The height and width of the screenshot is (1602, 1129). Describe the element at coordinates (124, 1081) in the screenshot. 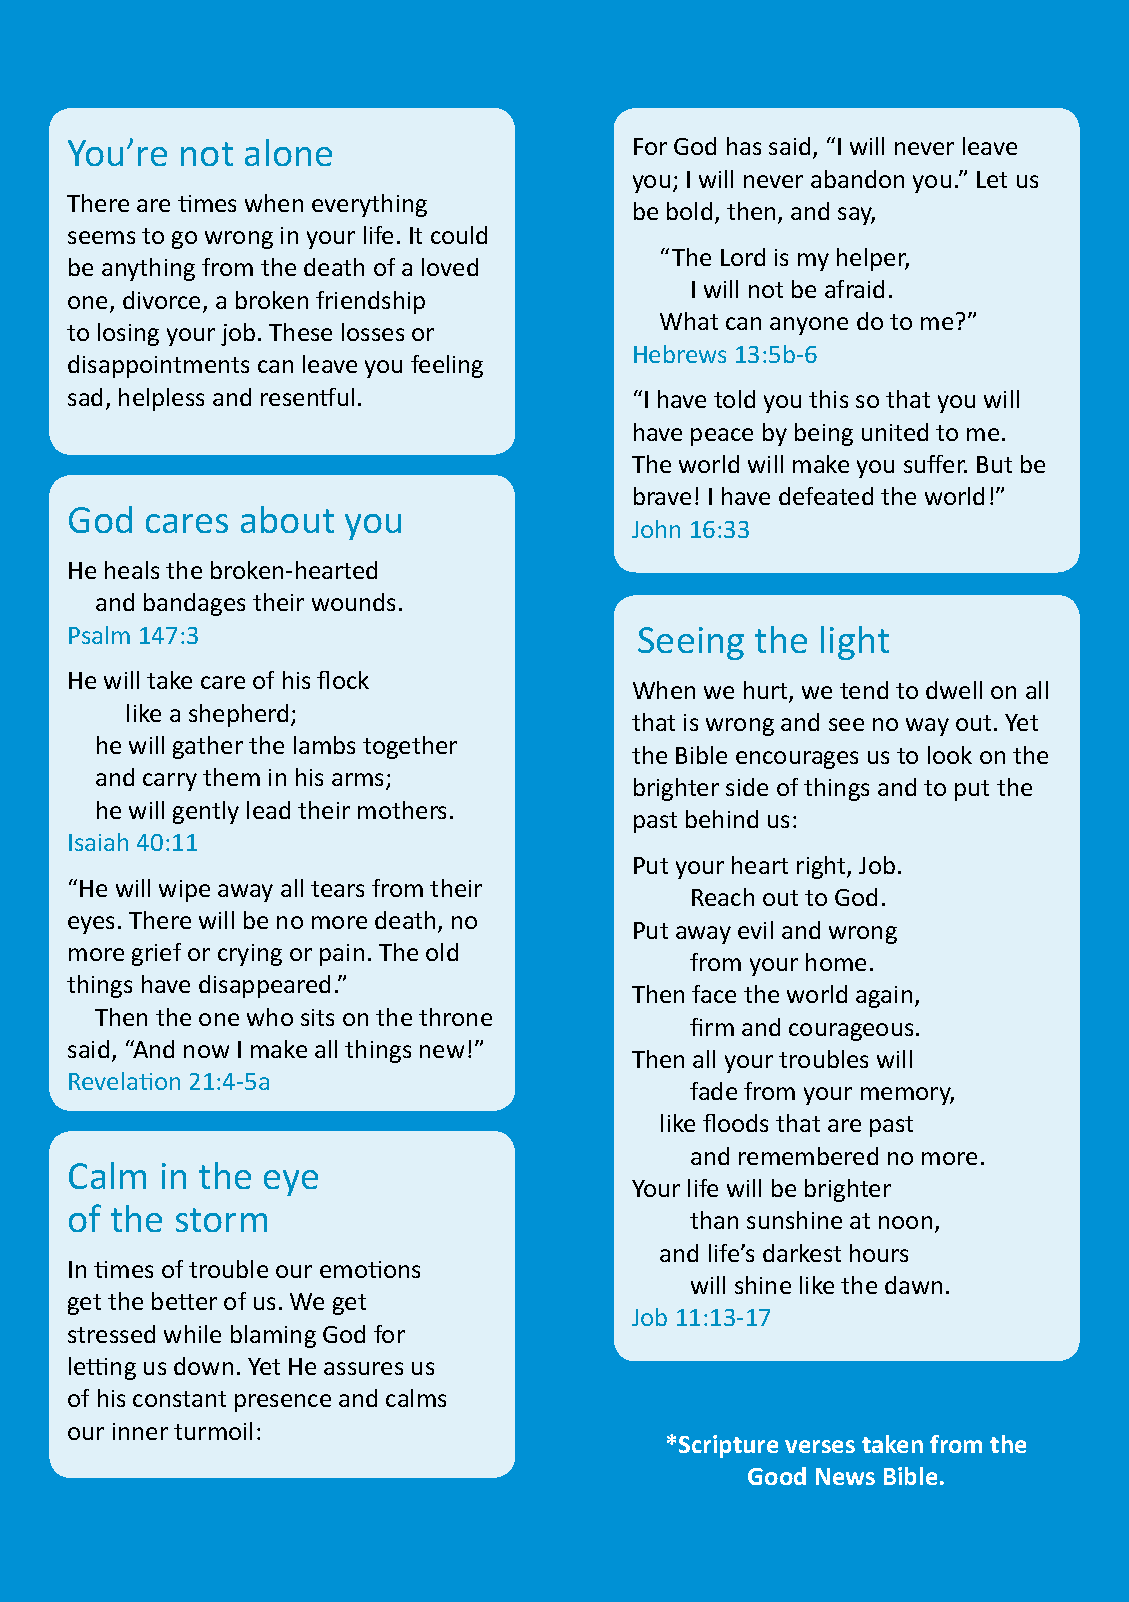

I see `Revelation` at that location.
